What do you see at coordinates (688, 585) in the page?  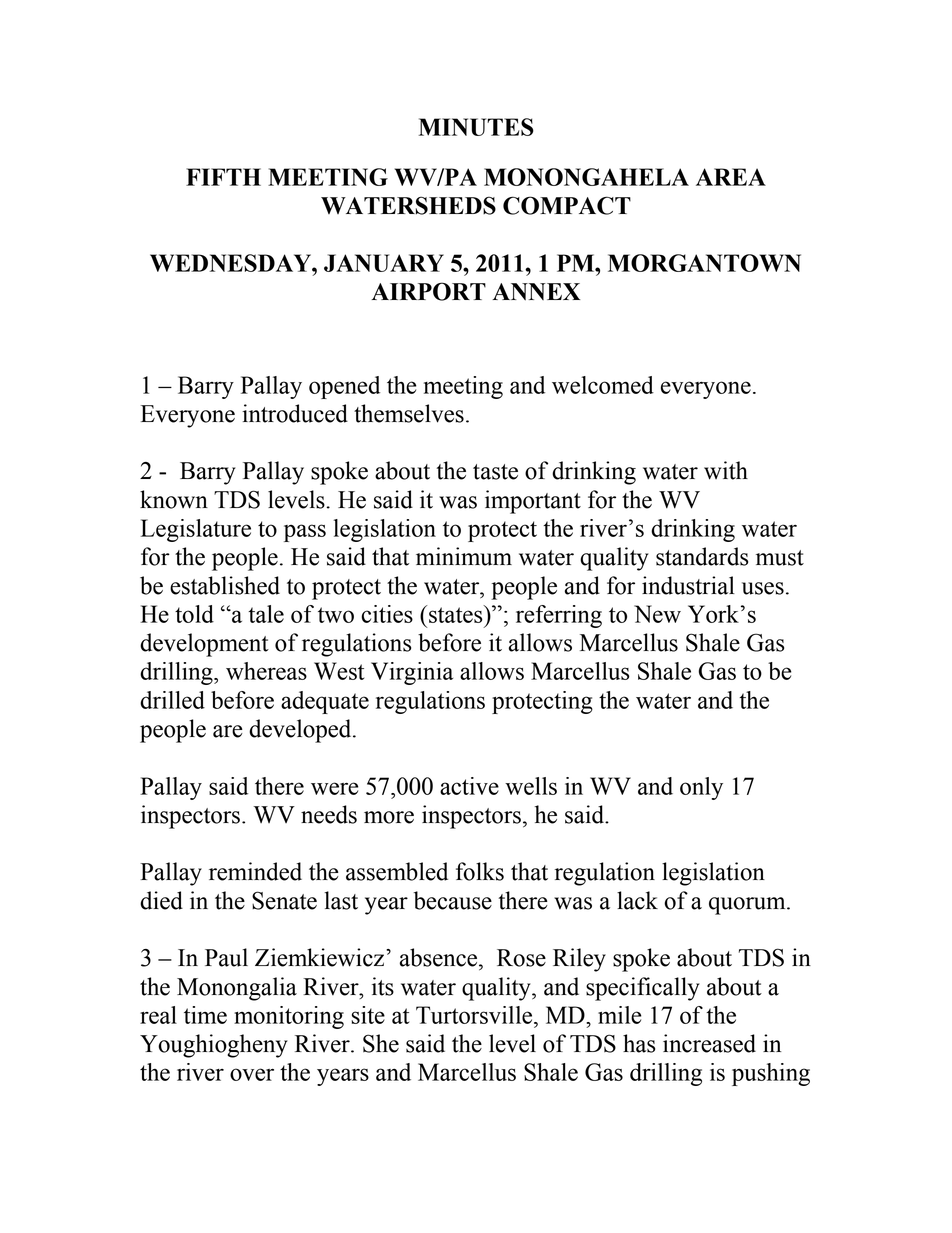 I see `industrial` at bounding box center [688, 585].
